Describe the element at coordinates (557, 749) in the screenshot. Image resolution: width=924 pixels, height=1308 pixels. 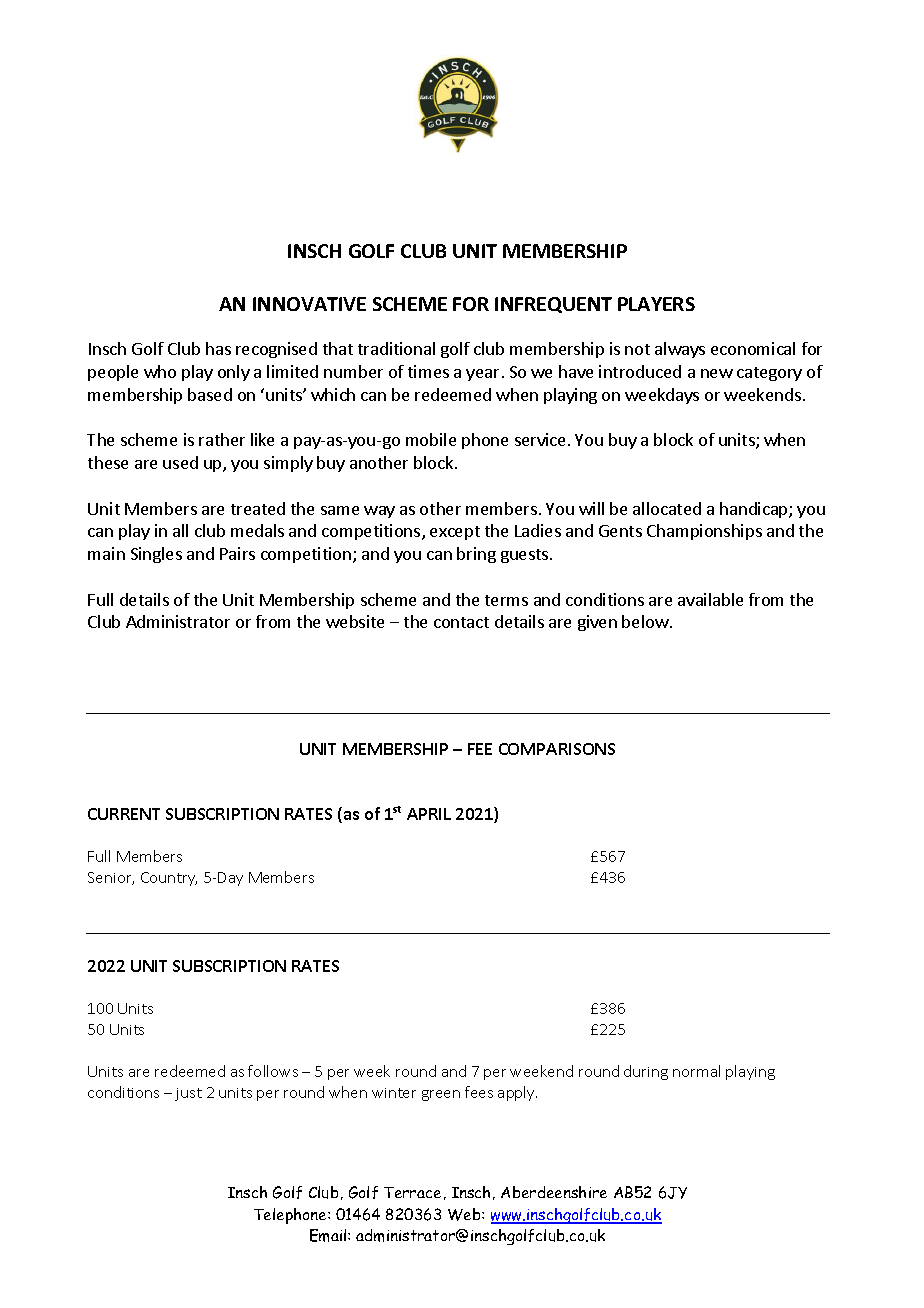
I see `COMPARISONS` at that location.
